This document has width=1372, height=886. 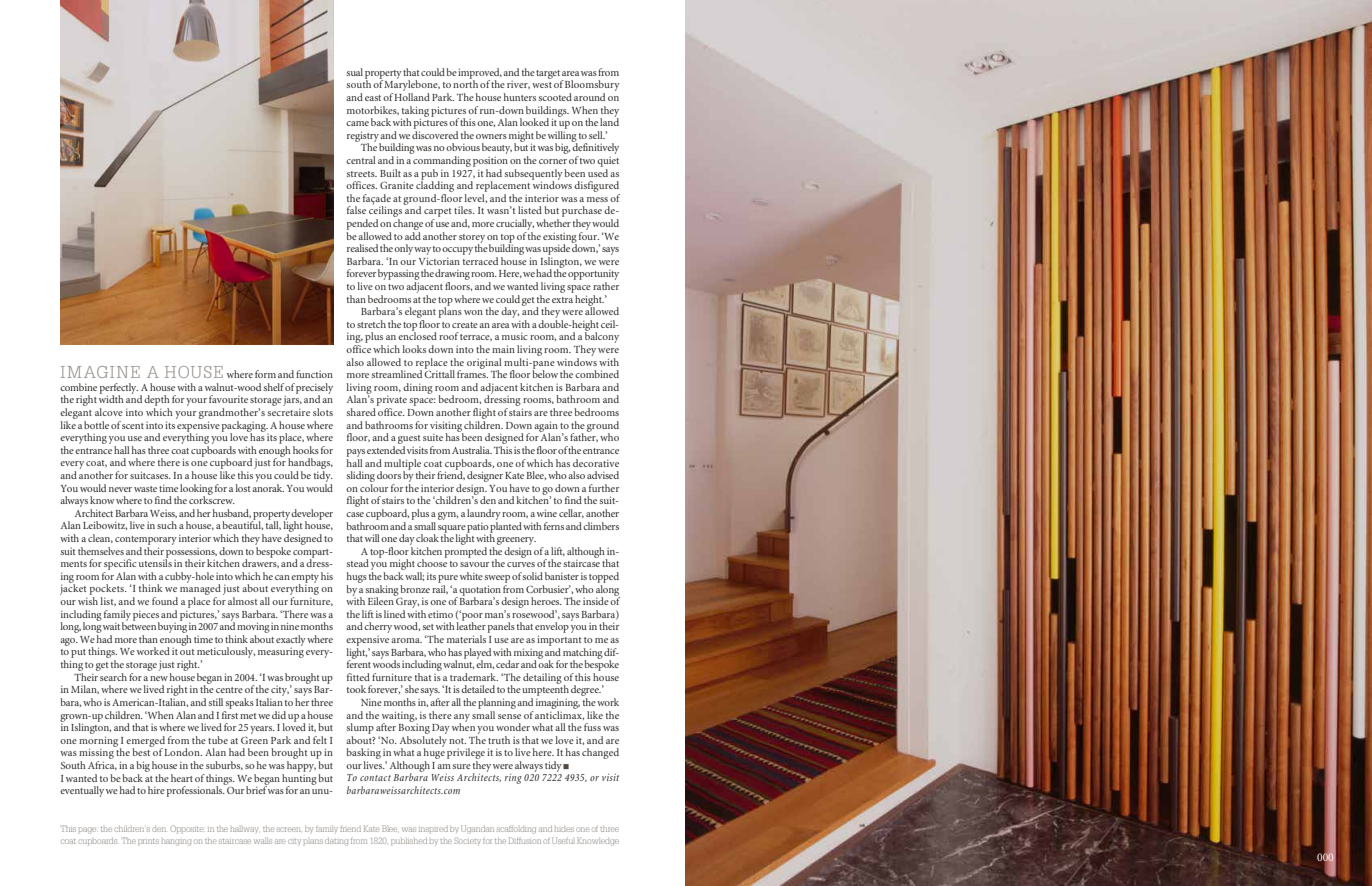 What do you see at coordinates (373, 98) in the document?
I see `east` at bounding box center [373, 98].
